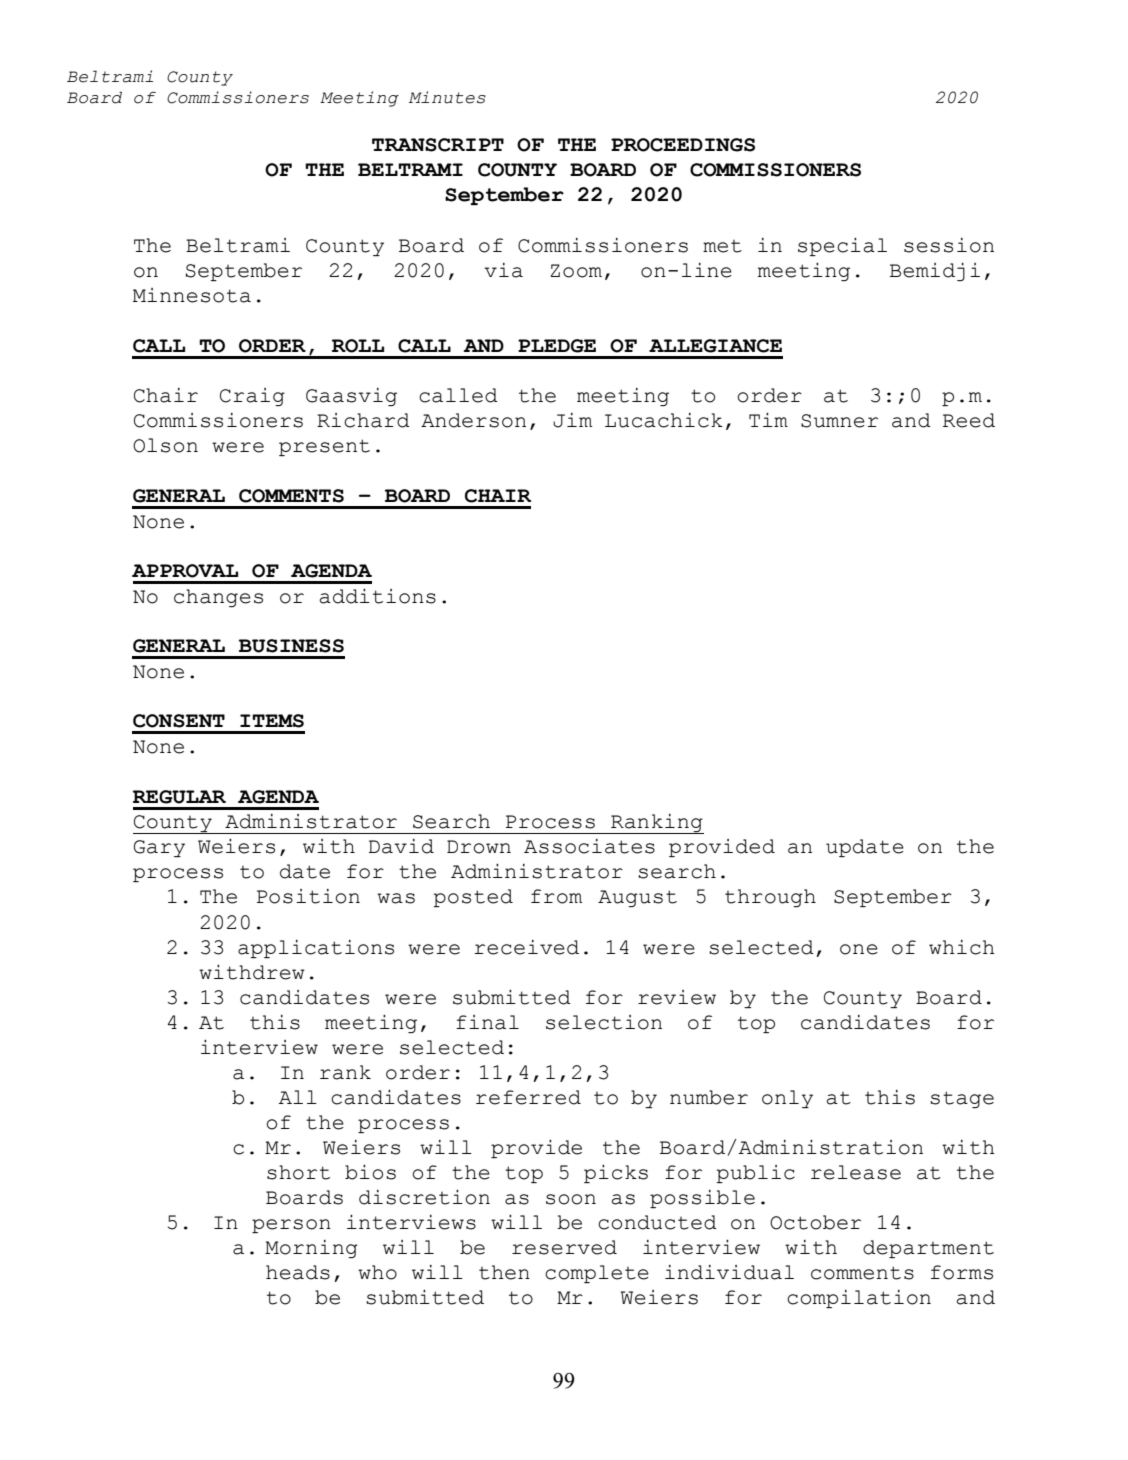  I want to click on Sumner, so click(839, 421).
